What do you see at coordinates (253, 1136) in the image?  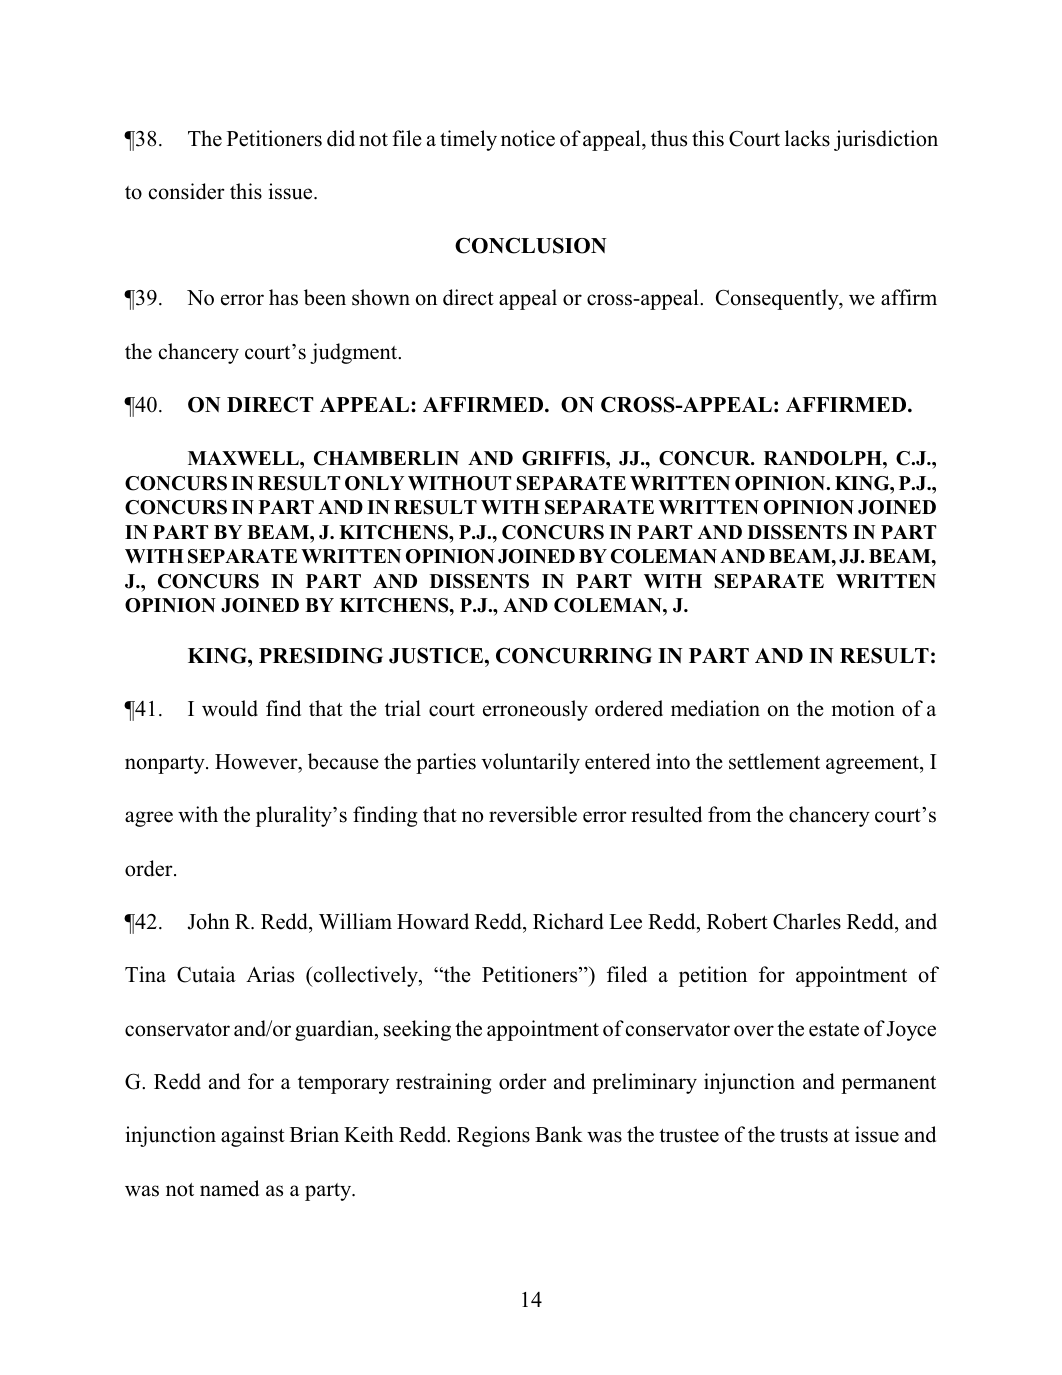 I see `against` at bounding box center [253, 1136].
